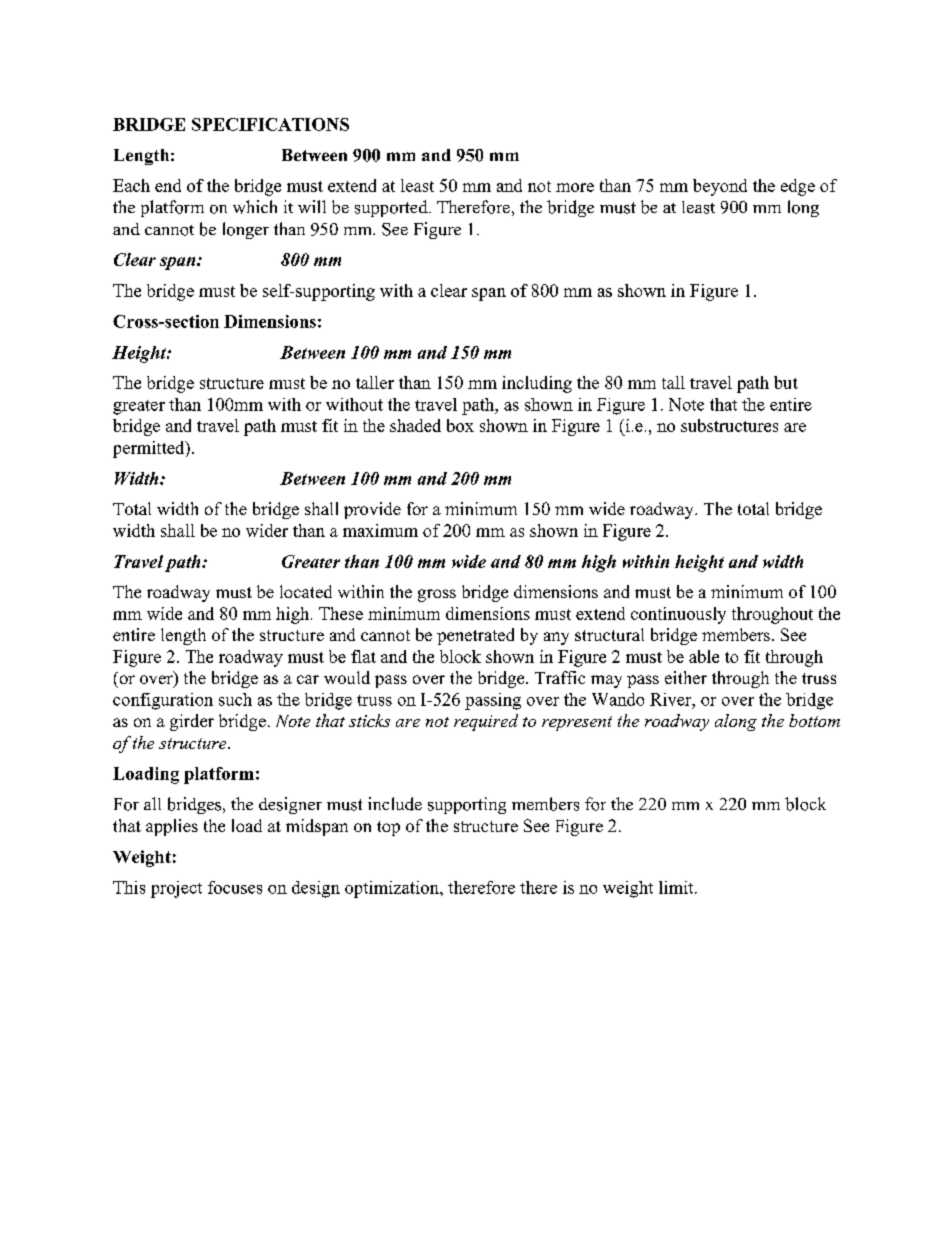 The width and height of the page is (952, 1233). Describe the element at coordinates (575, 187) in the page. I see `more` at that location.
